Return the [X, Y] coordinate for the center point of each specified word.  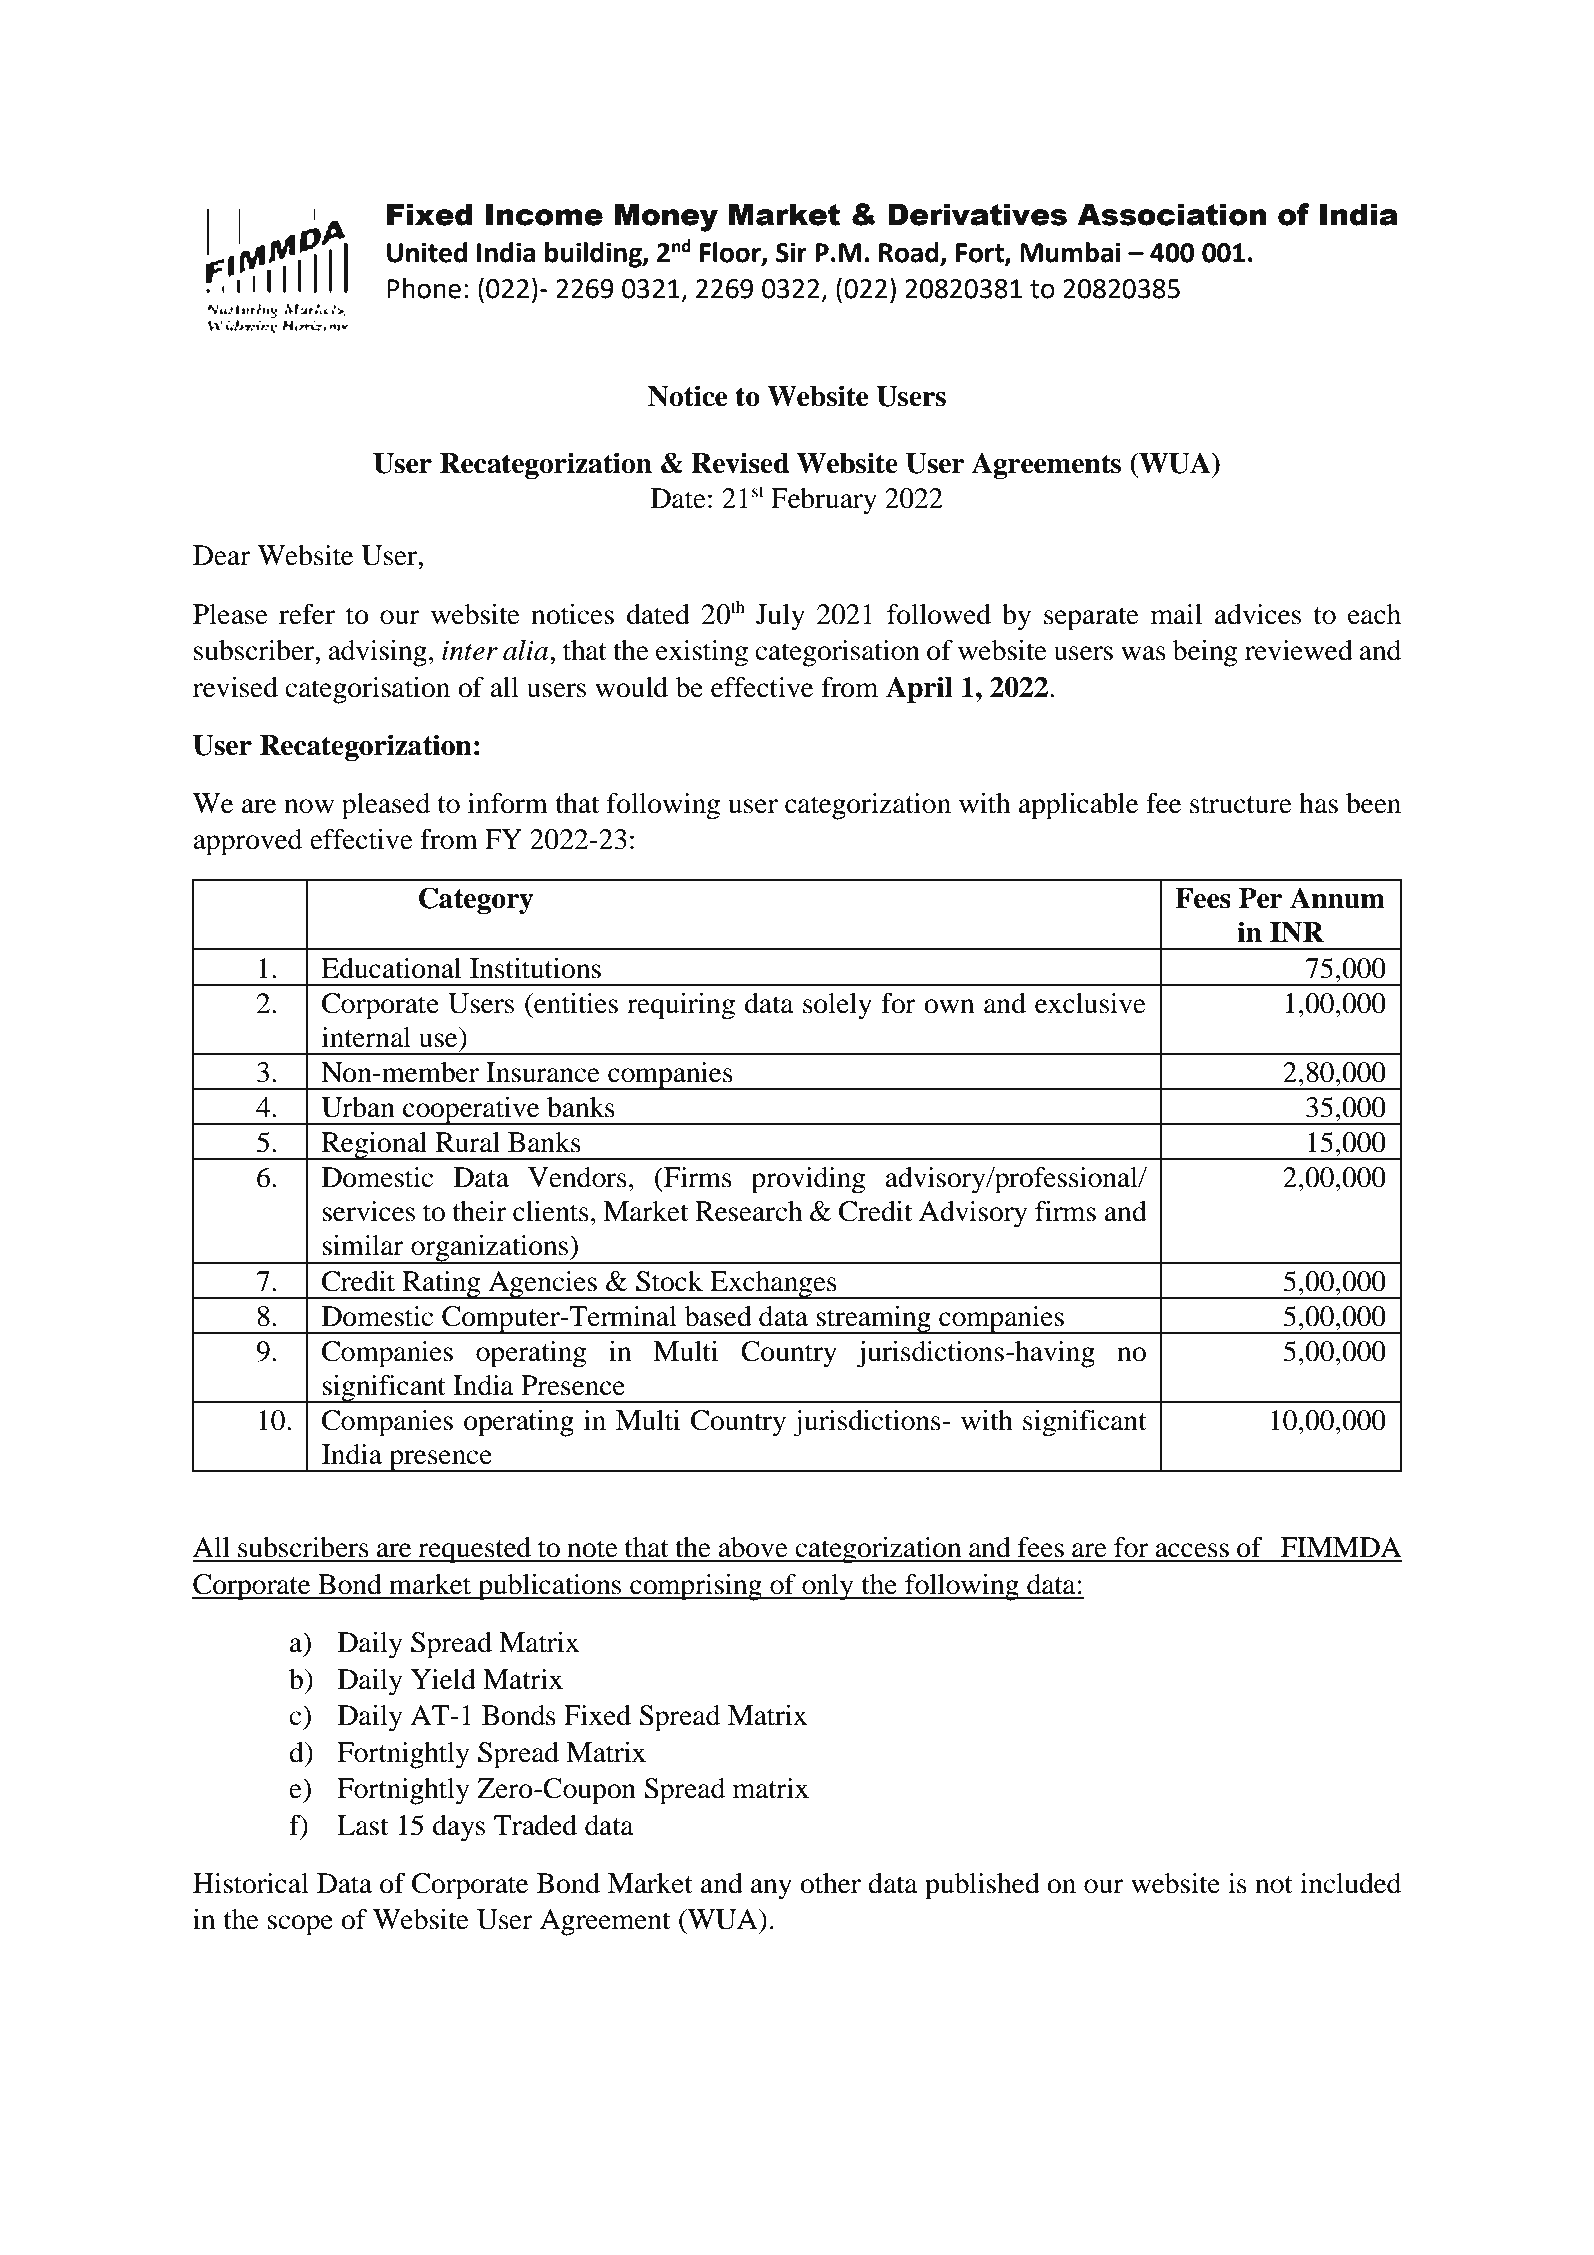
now [309, 806]
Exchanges [773, 1285]
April [919, 689]
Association [1171, 214]
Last [362, 1825]
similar [363, 1245]
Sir [791, 252]
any [771, 1889]
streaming [874, 1320]
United [427, 252]
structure [1241, 805]
